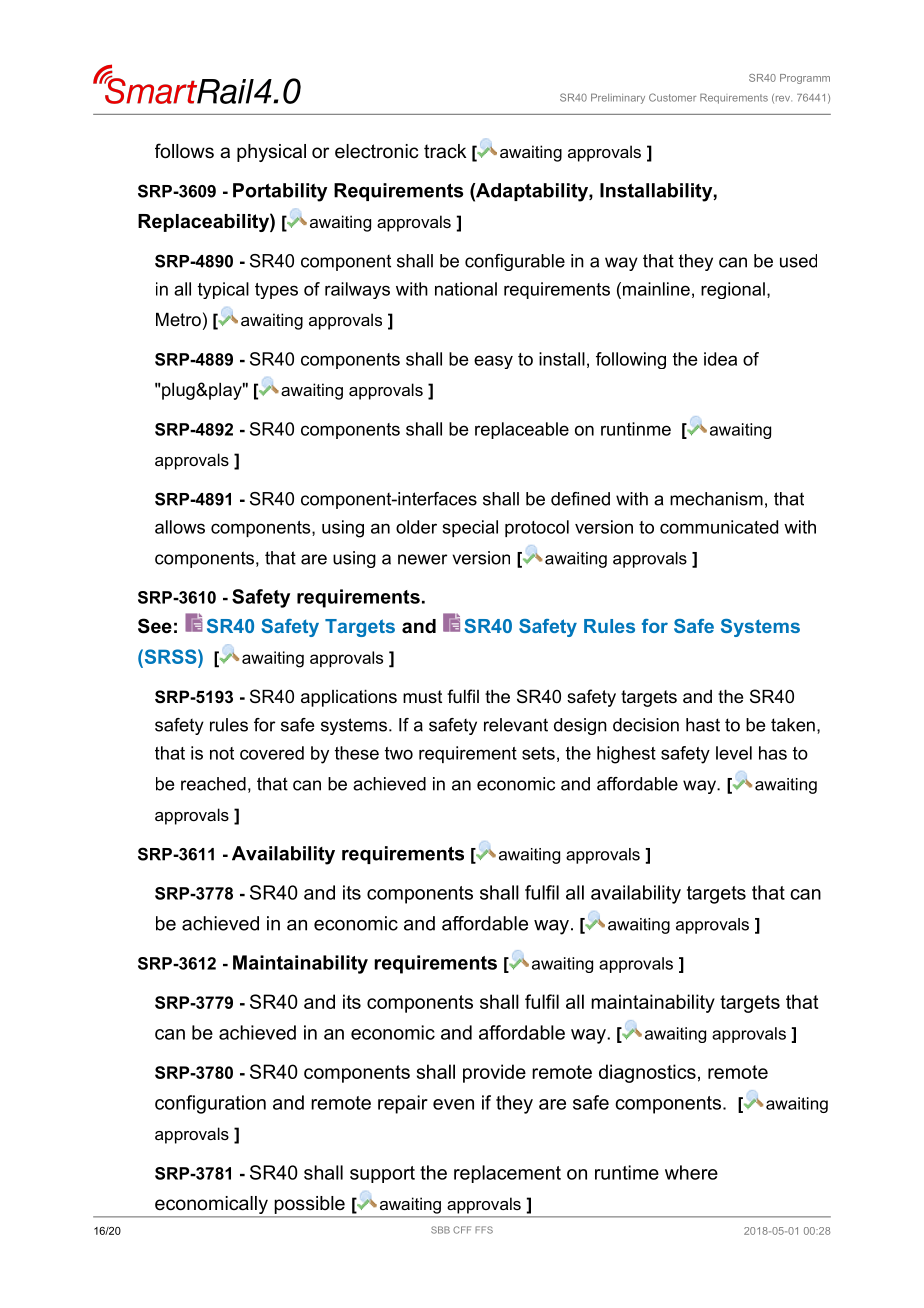  I want to click on physical, so click(271, 153).
